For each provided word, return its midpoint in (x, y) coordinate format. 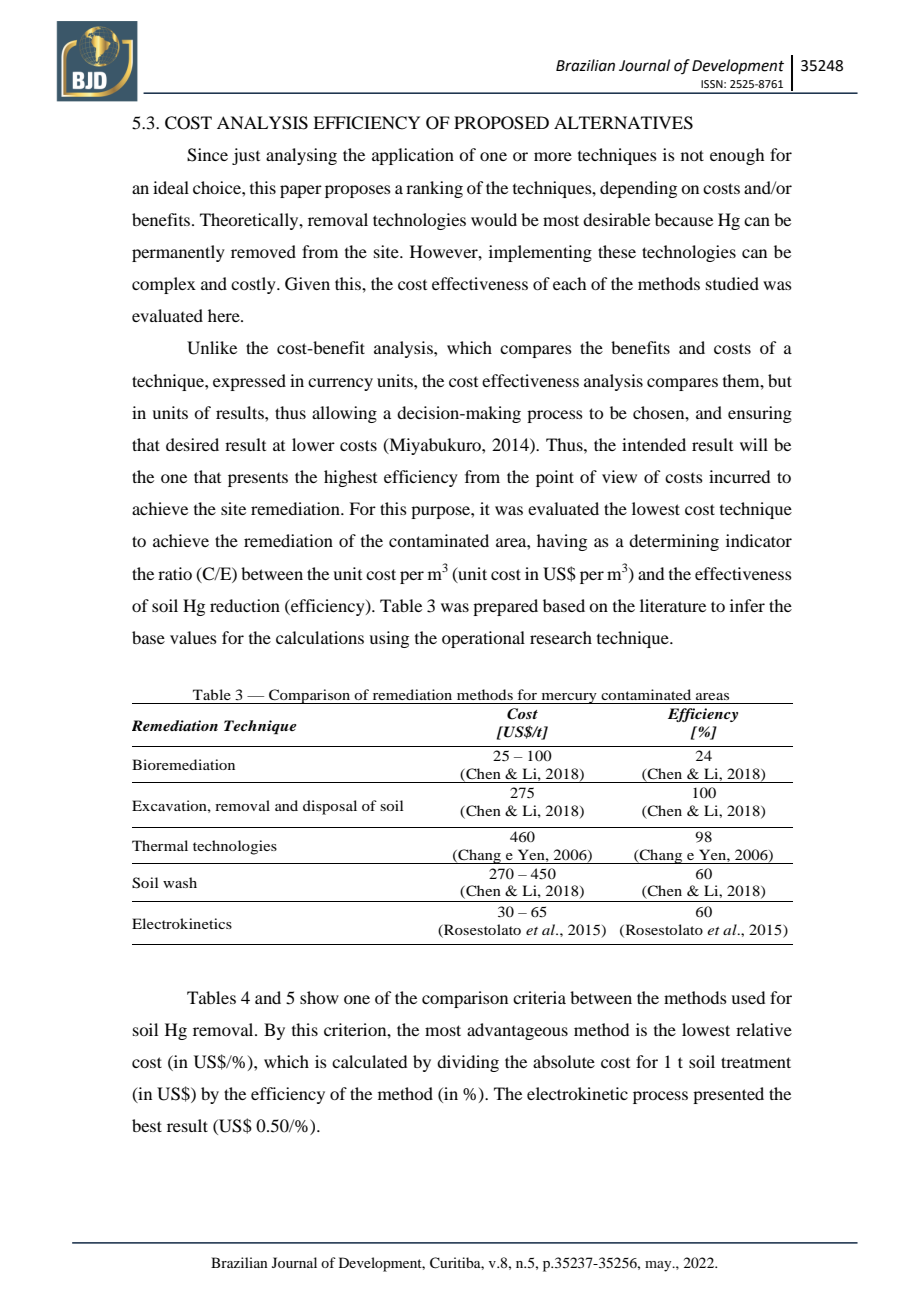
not (692, 155)
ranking (434, 189)
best (147, 1125)
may (659, 1266)
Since (207, 155)
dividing (468, 1063)
